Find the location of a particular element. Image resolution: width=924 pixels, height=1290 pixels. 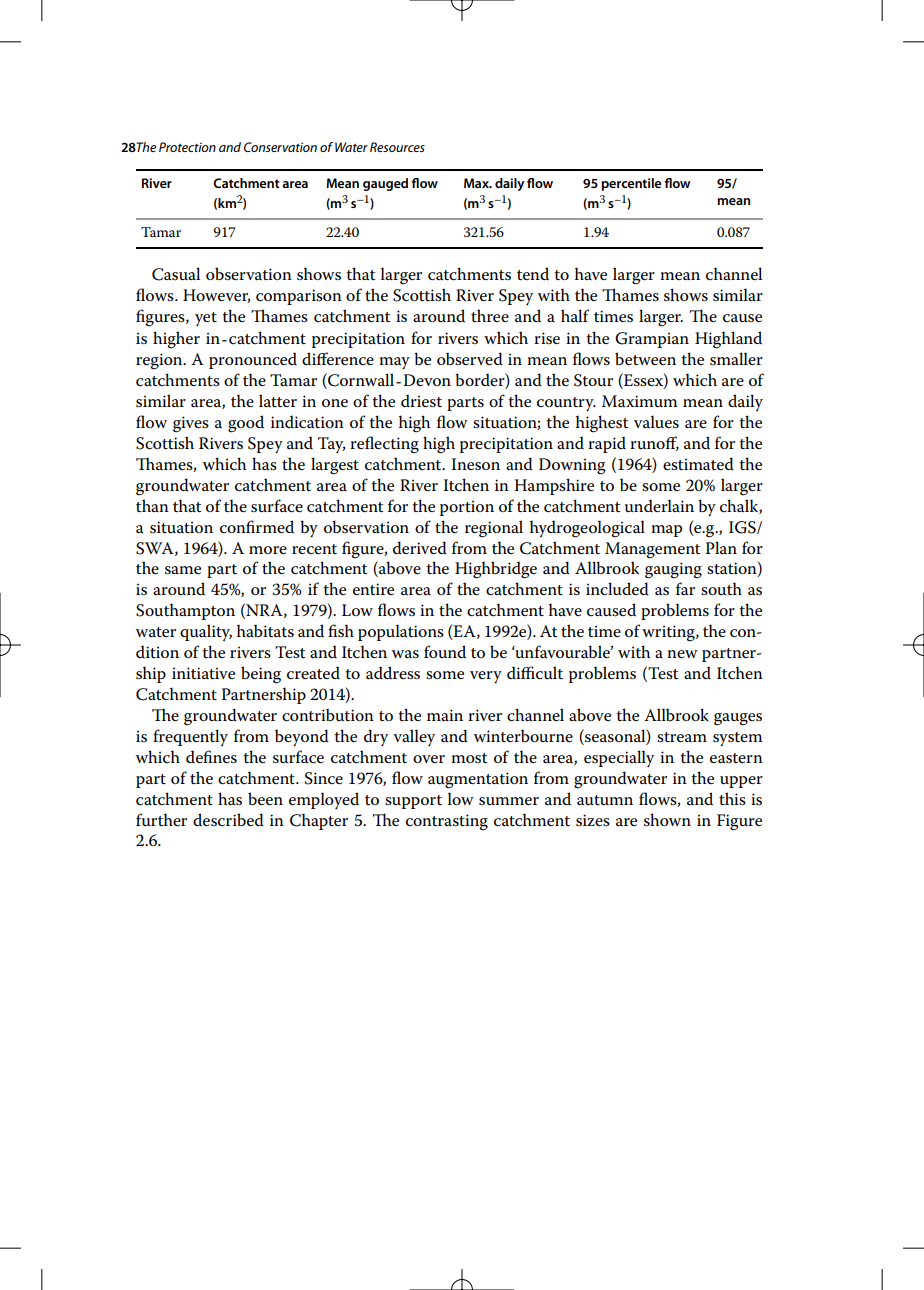

good is located at coordinates (246, 424).
